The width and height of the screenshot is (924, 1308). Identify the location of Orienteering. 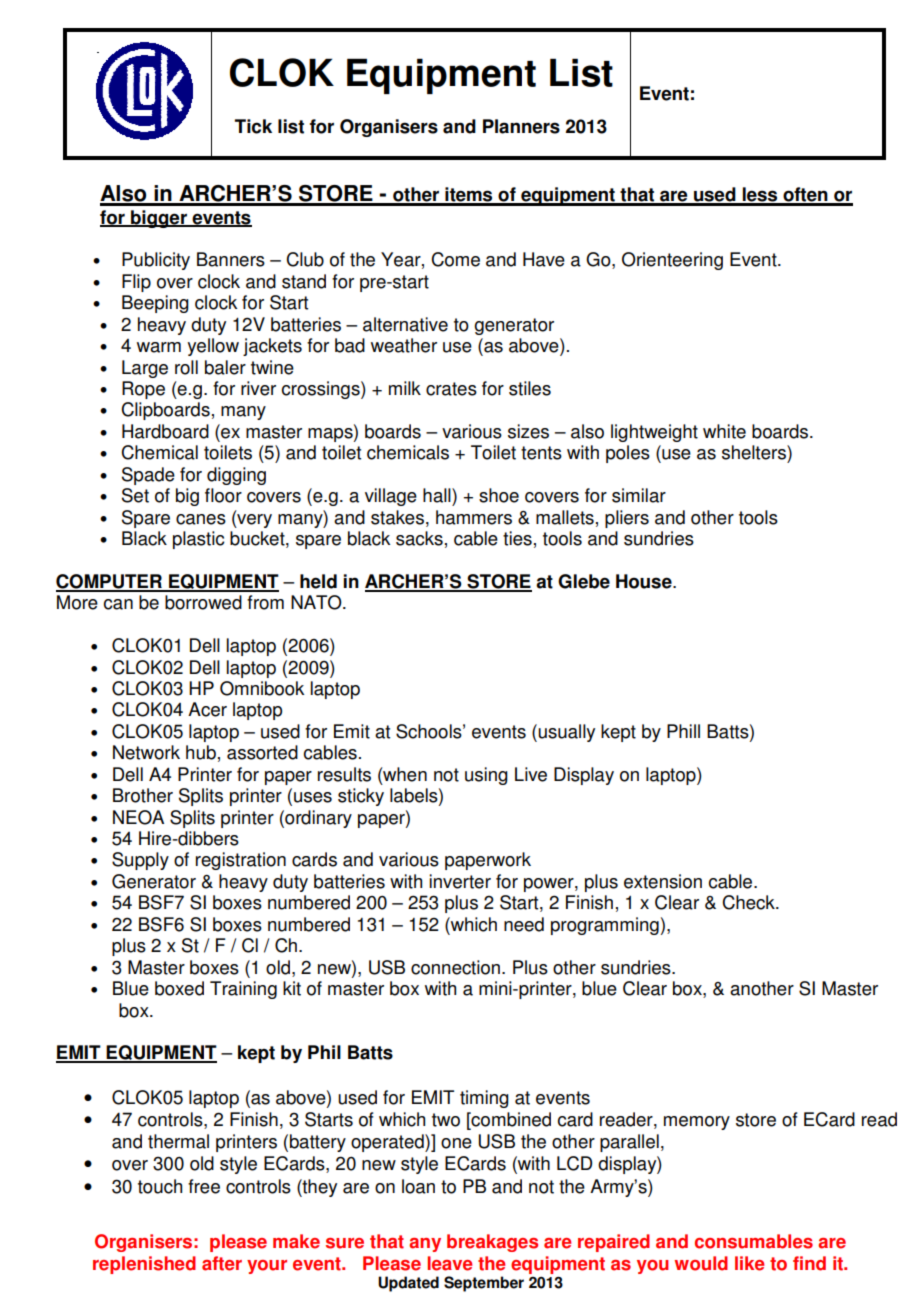
(672, 261).
